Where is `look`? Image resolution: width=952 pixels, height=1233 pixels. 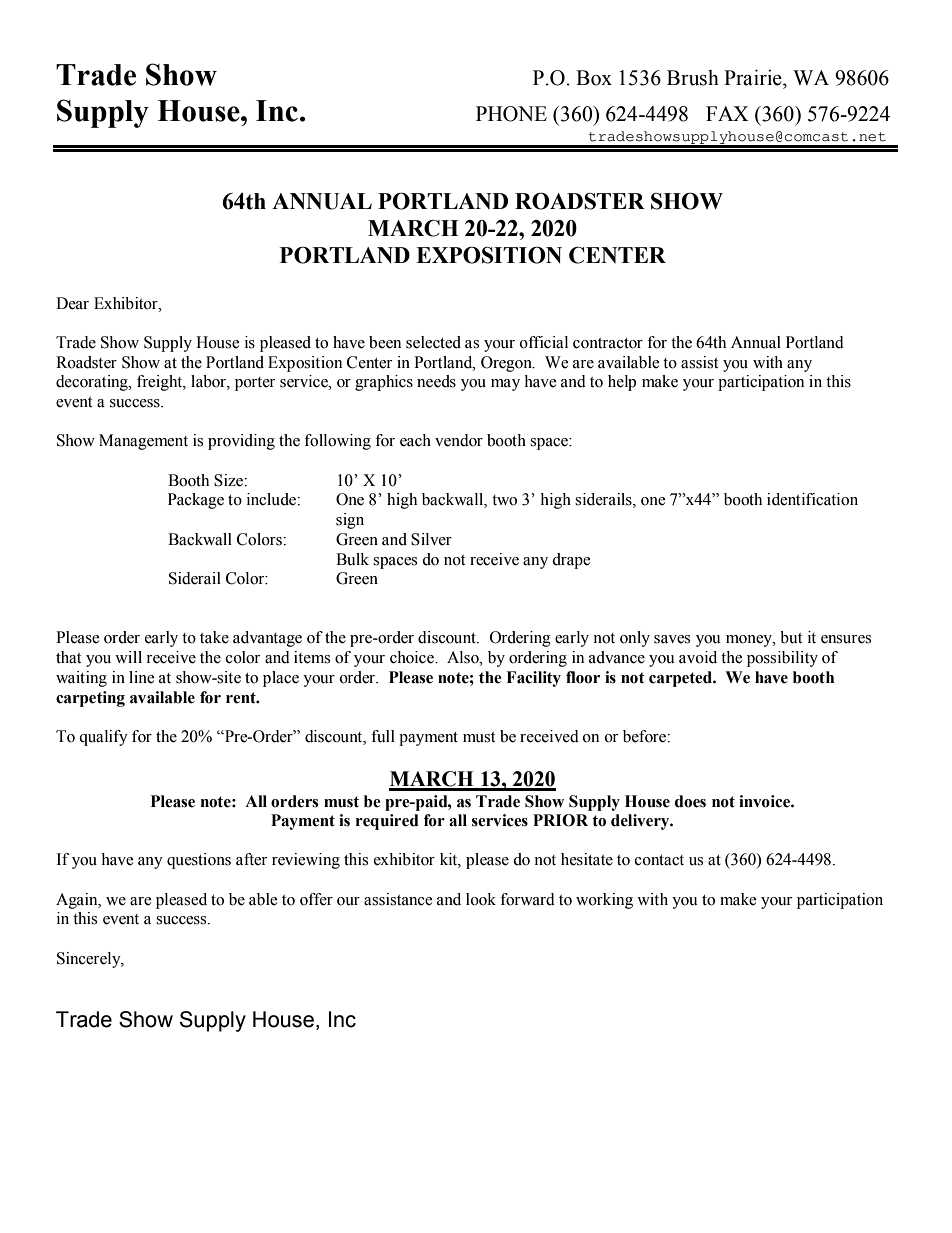
look is located at coordinates (481, 899).
